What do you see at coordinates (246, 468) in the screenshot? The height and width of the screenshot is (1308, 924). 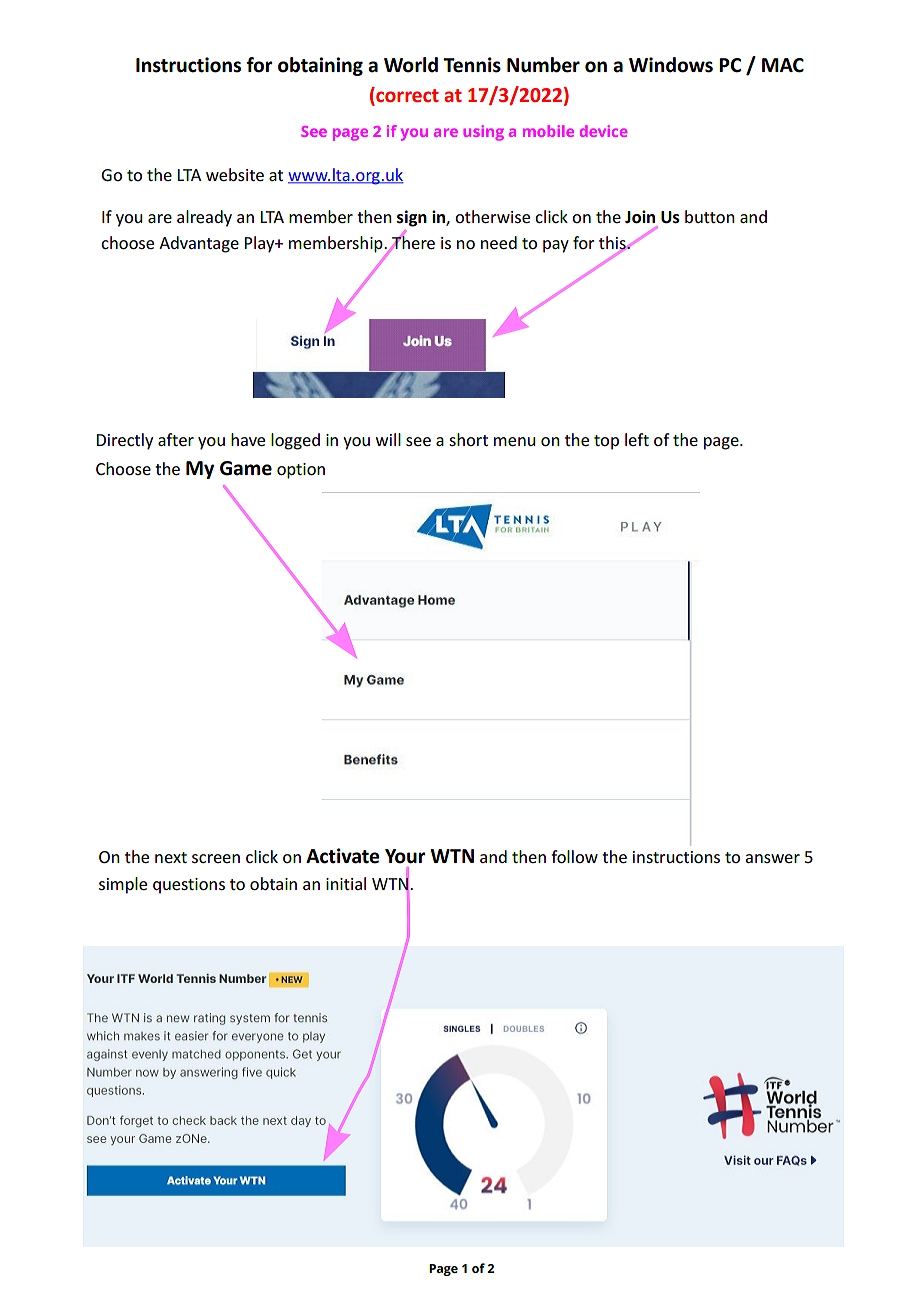 I see `Game` at bounding box center [246, 468].
